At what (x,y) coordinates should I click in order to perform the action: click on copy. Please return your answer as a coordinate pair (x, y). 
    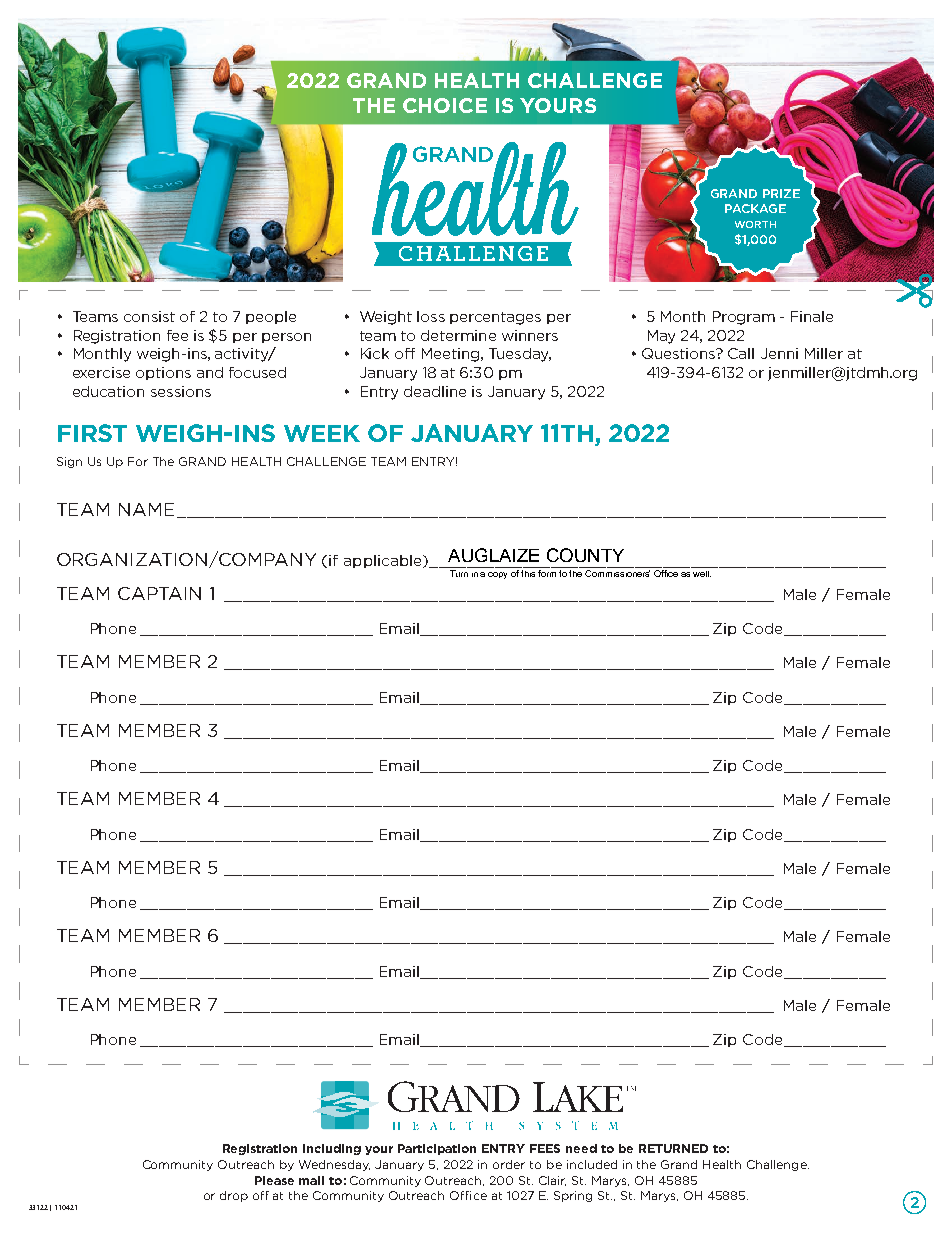
    Looking at the image, I should click on (497, 575).
